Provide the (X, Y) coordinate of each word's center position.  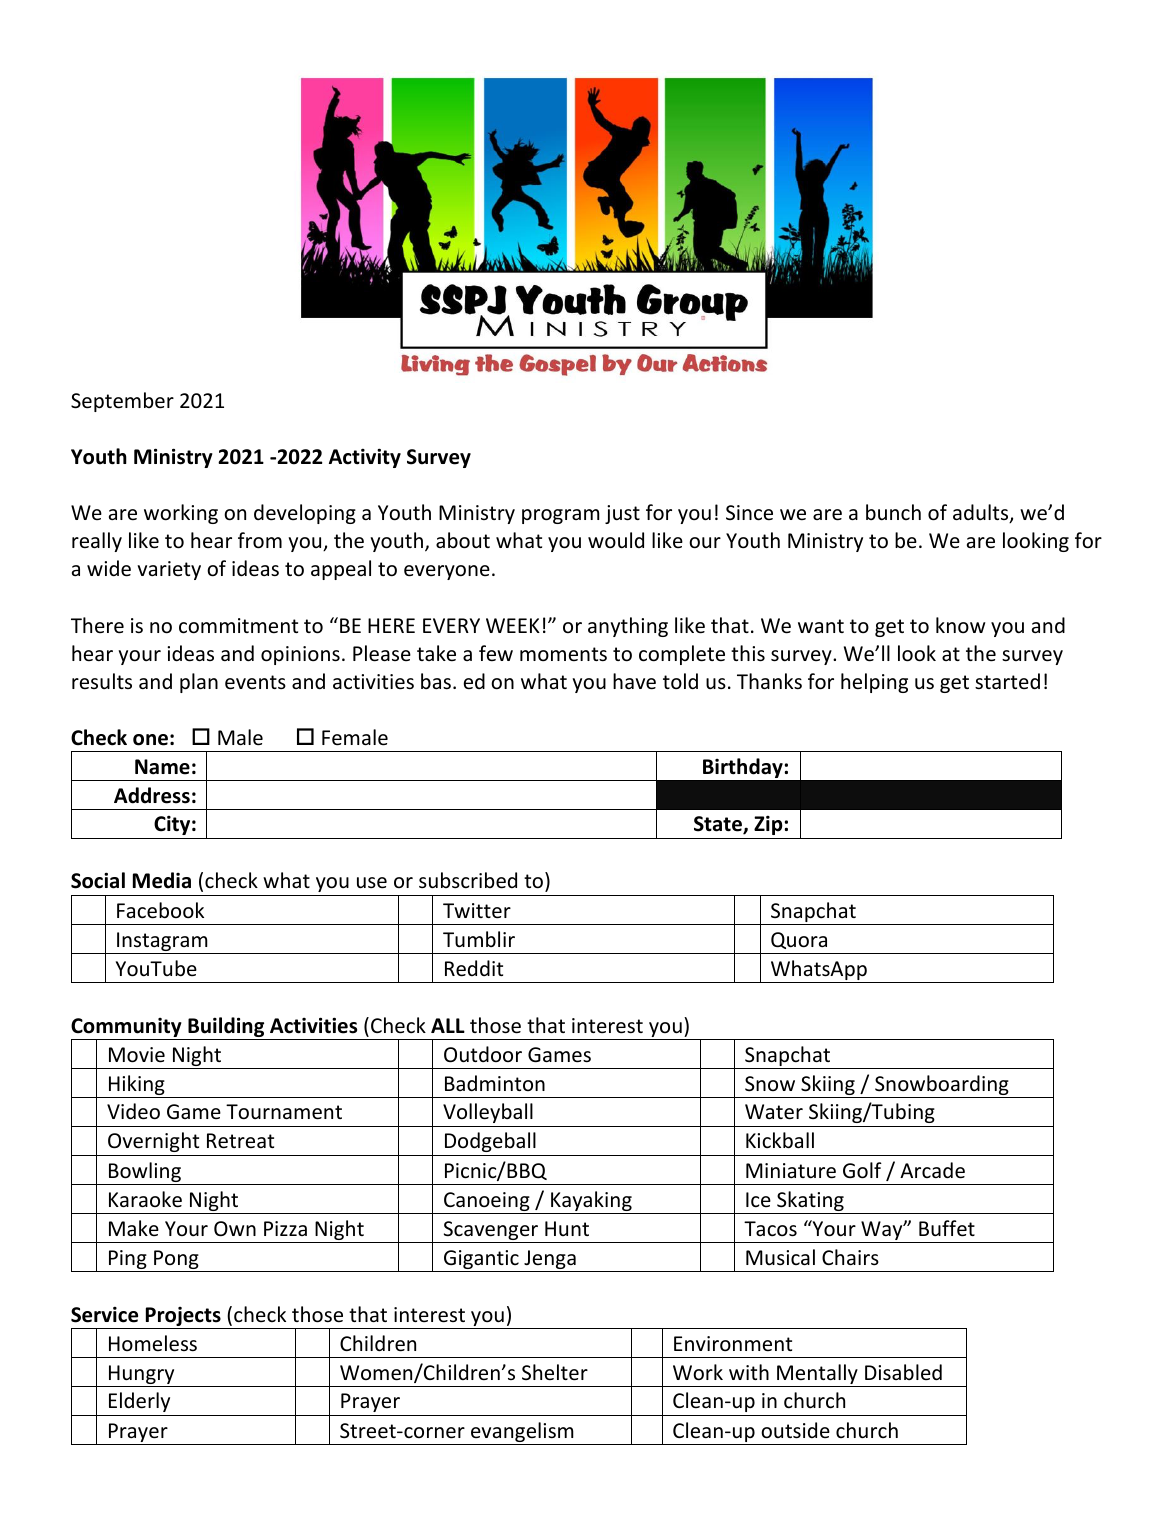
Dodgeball (490, 1142)
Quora (799, 940)
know (961, 625)
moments (563, 654)
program (561, 516)
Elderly (139, 1402)
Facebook (160, 910)
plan (199, 683)
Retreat (240, 1141)
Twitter (477, 911)
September (122, 402)
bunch (893, 512)
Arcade (932, 1170)
